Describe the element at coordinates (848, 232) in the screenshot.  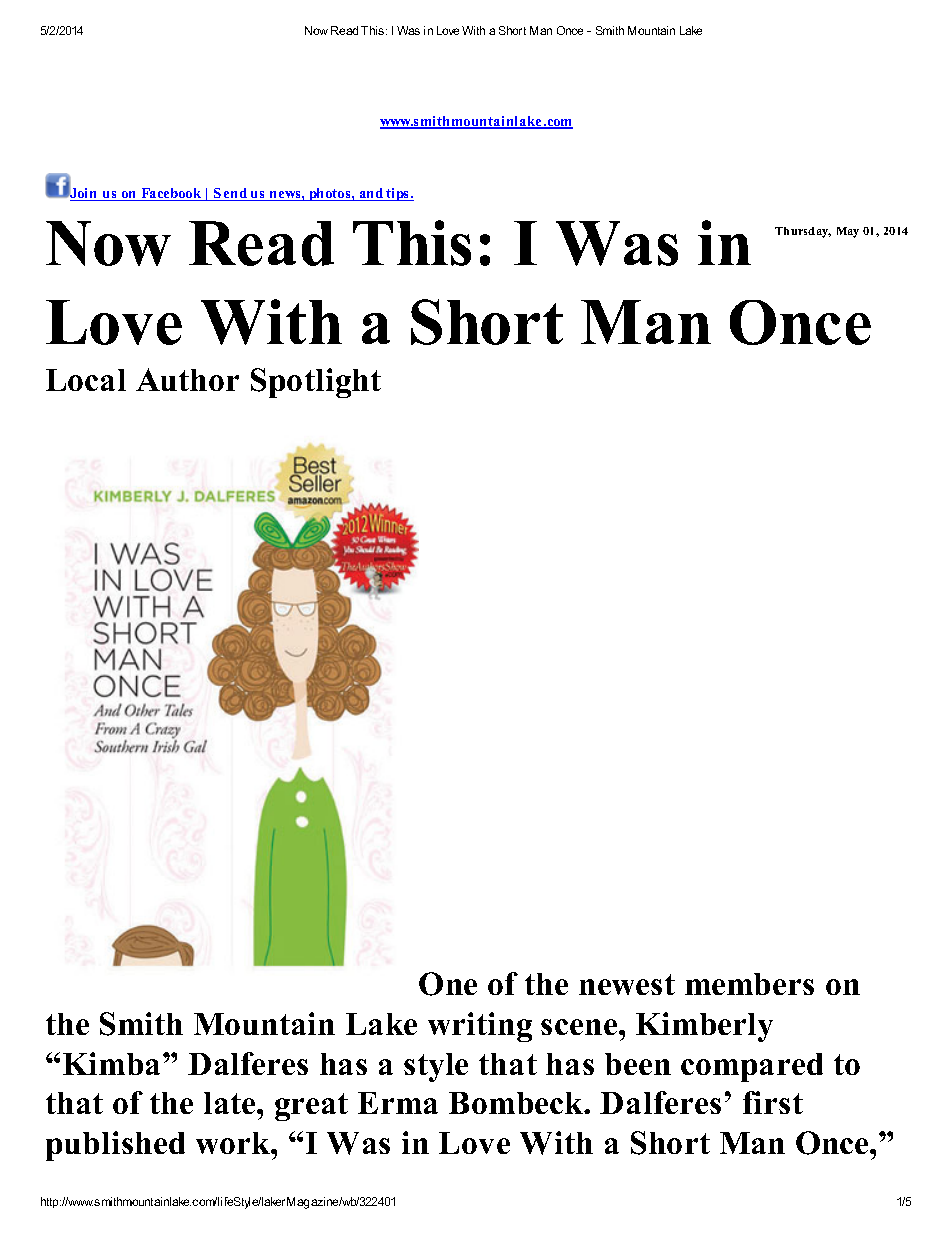
I see `May` at that location.
